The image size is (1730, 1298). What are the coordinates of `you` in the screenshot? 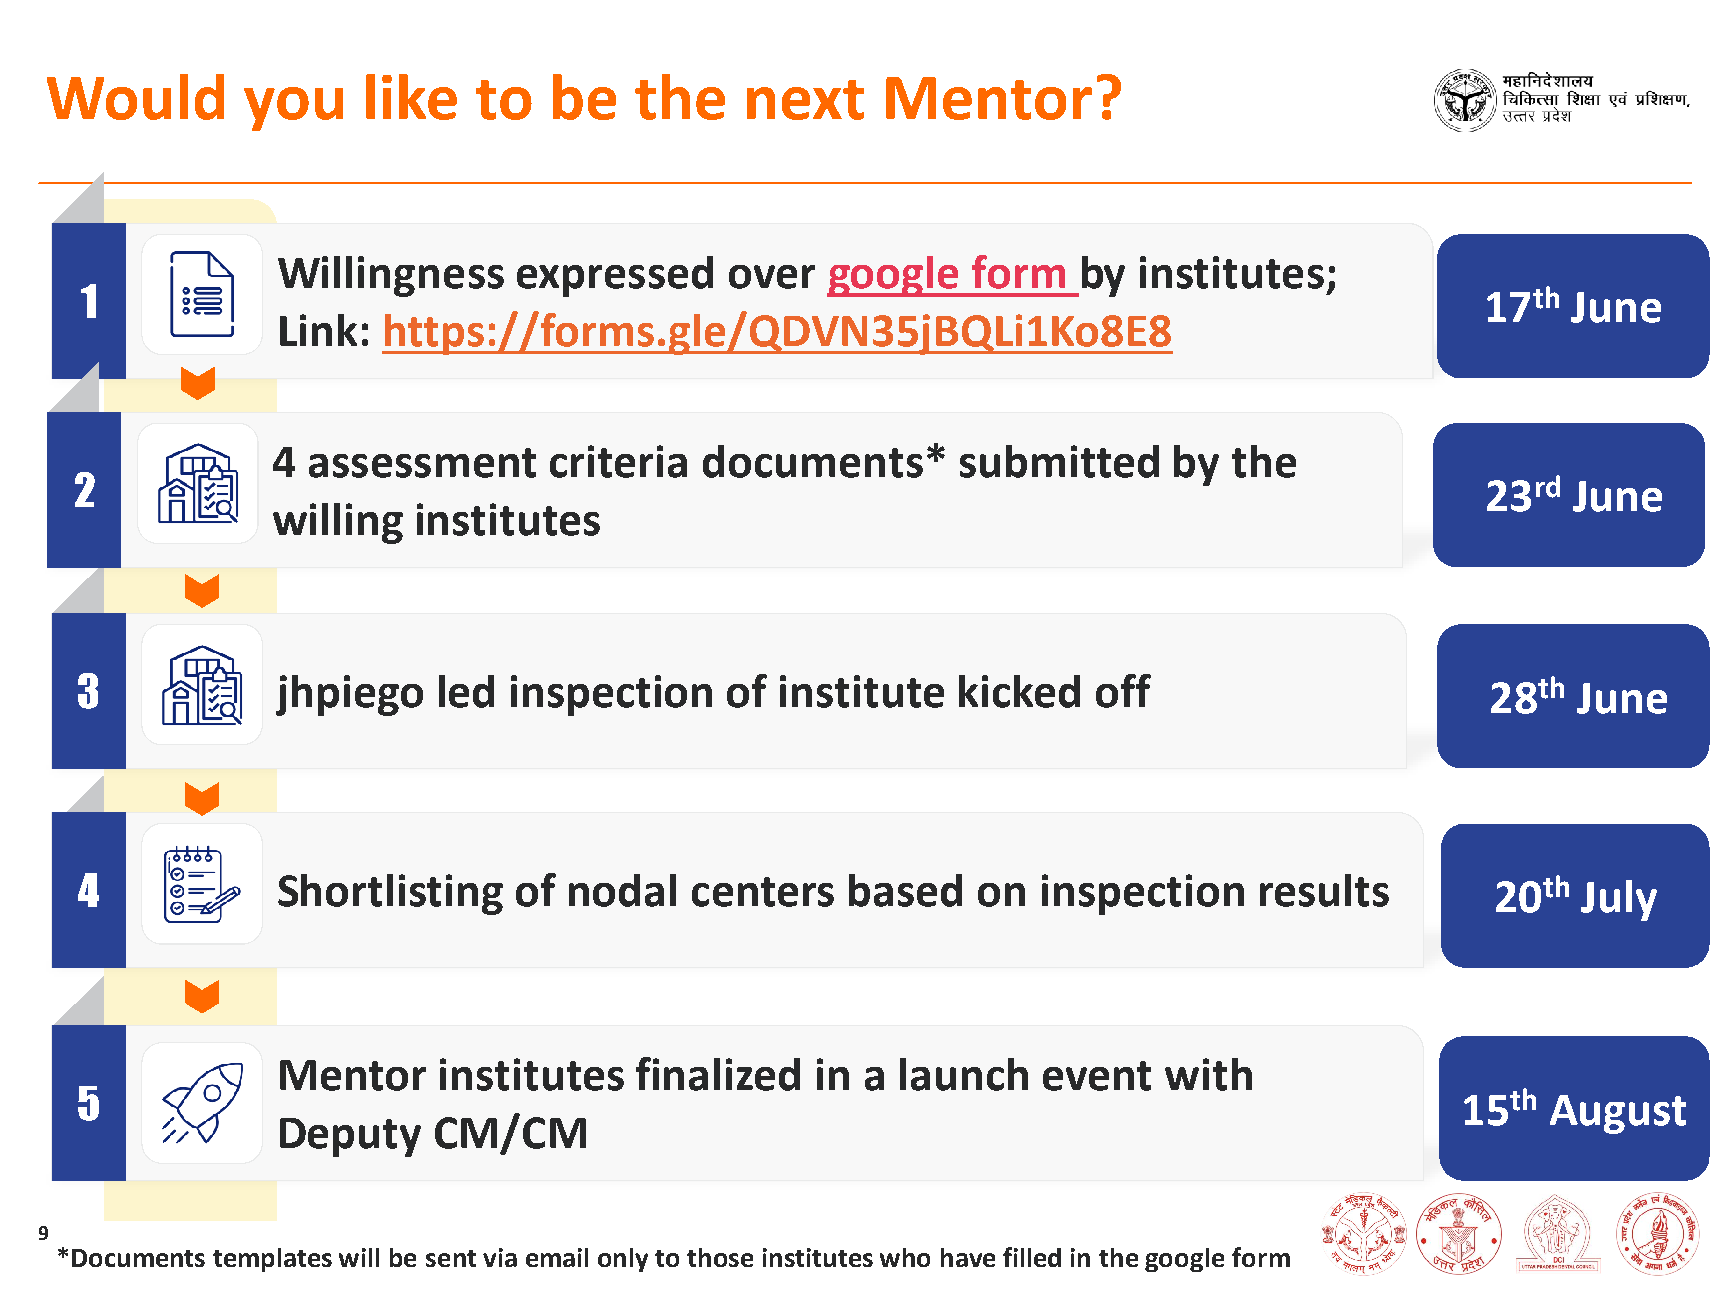 It's located at (293, 109).
